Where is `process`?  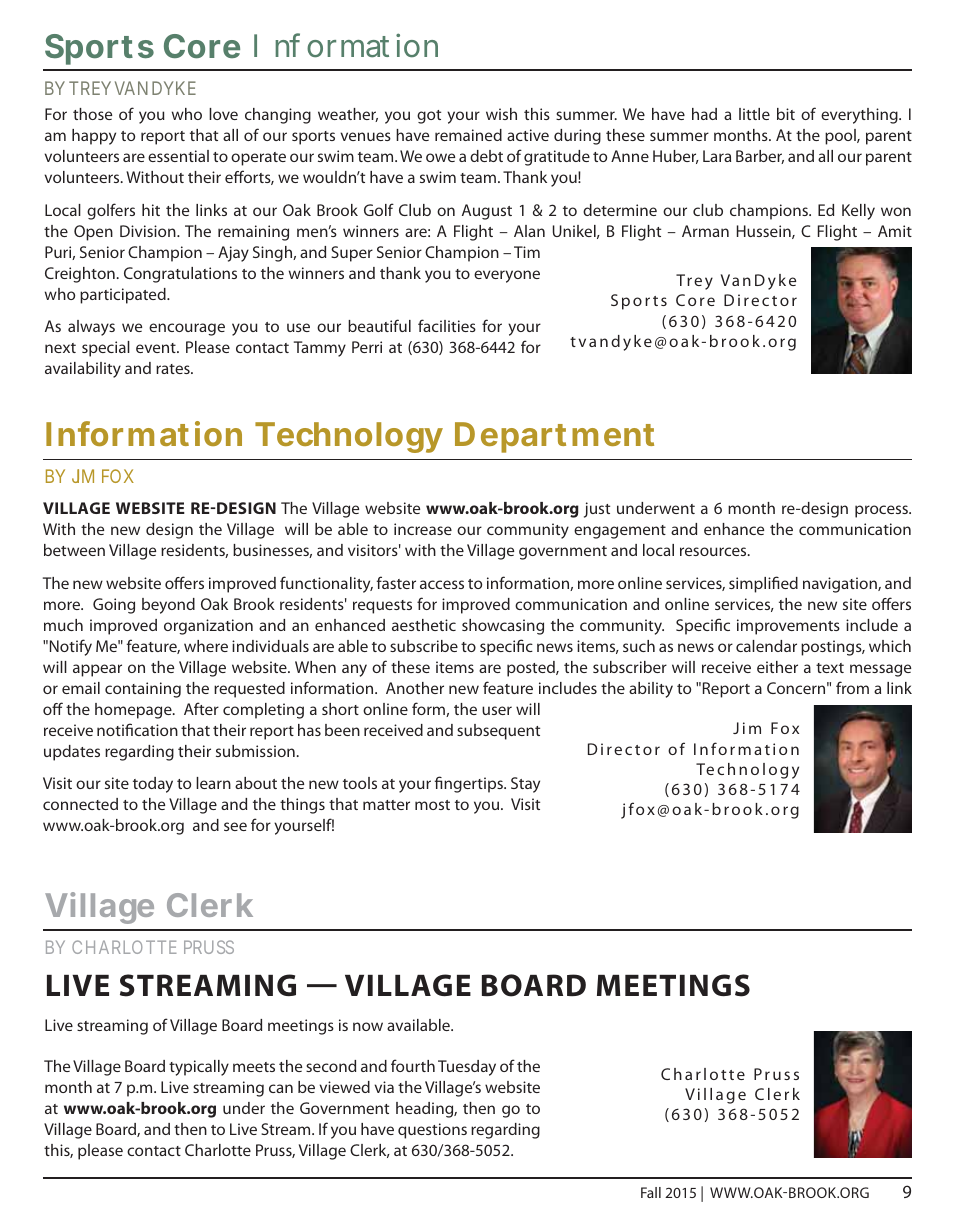 process is located at coordinates (882, 511).
